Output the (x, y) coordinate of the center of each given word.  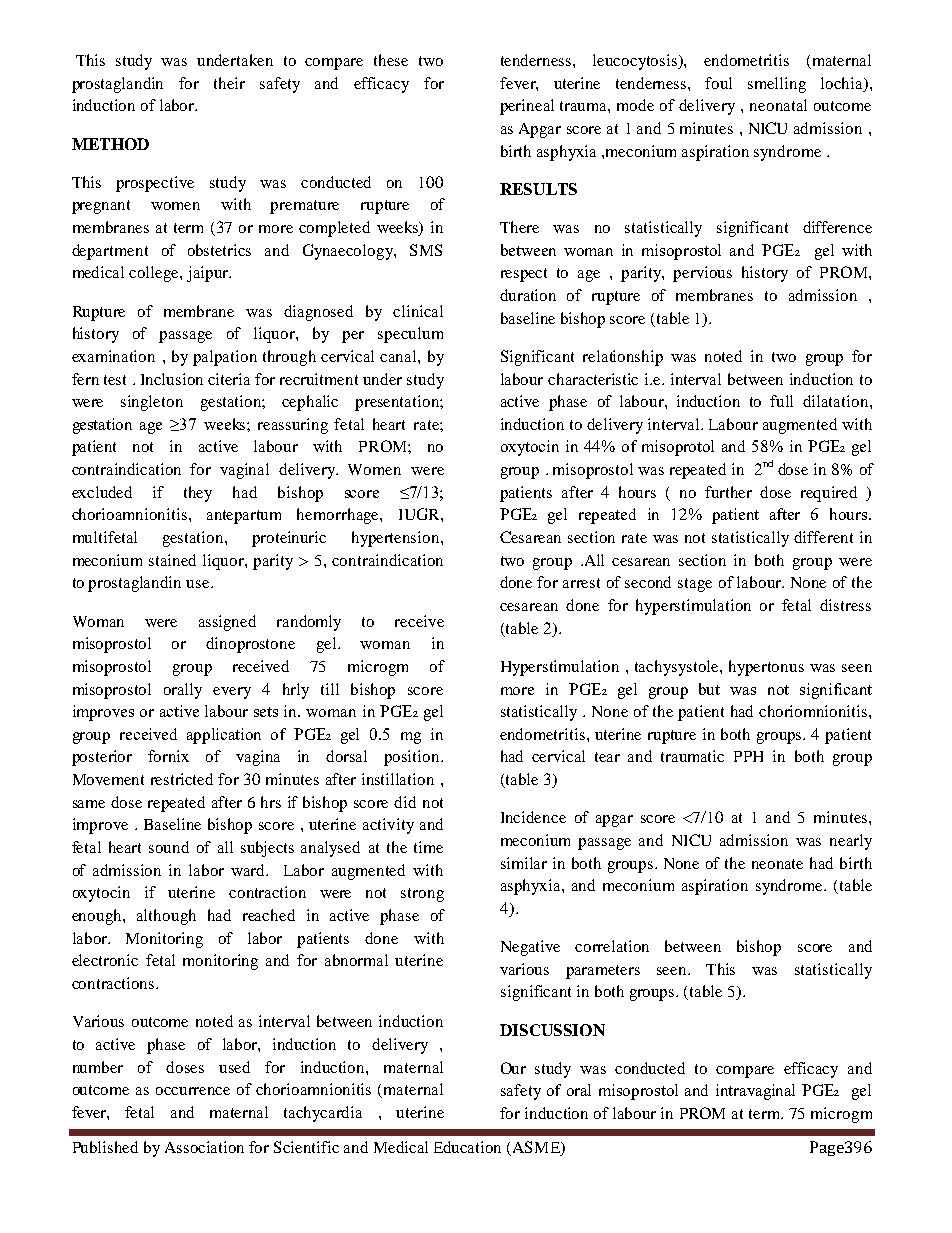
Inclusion (172, 379)
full (781, 401)
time (428, 847)
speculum (410, 335)
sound (169, 847)
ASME (536, 1148)
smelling (777, 85)
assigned (227, 623)
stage (695, 585)
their (229, 83)
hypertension (397, 539)
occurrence (193, 1091)
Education (467, 1147)
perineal (527, 107)
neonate (777, 864)
